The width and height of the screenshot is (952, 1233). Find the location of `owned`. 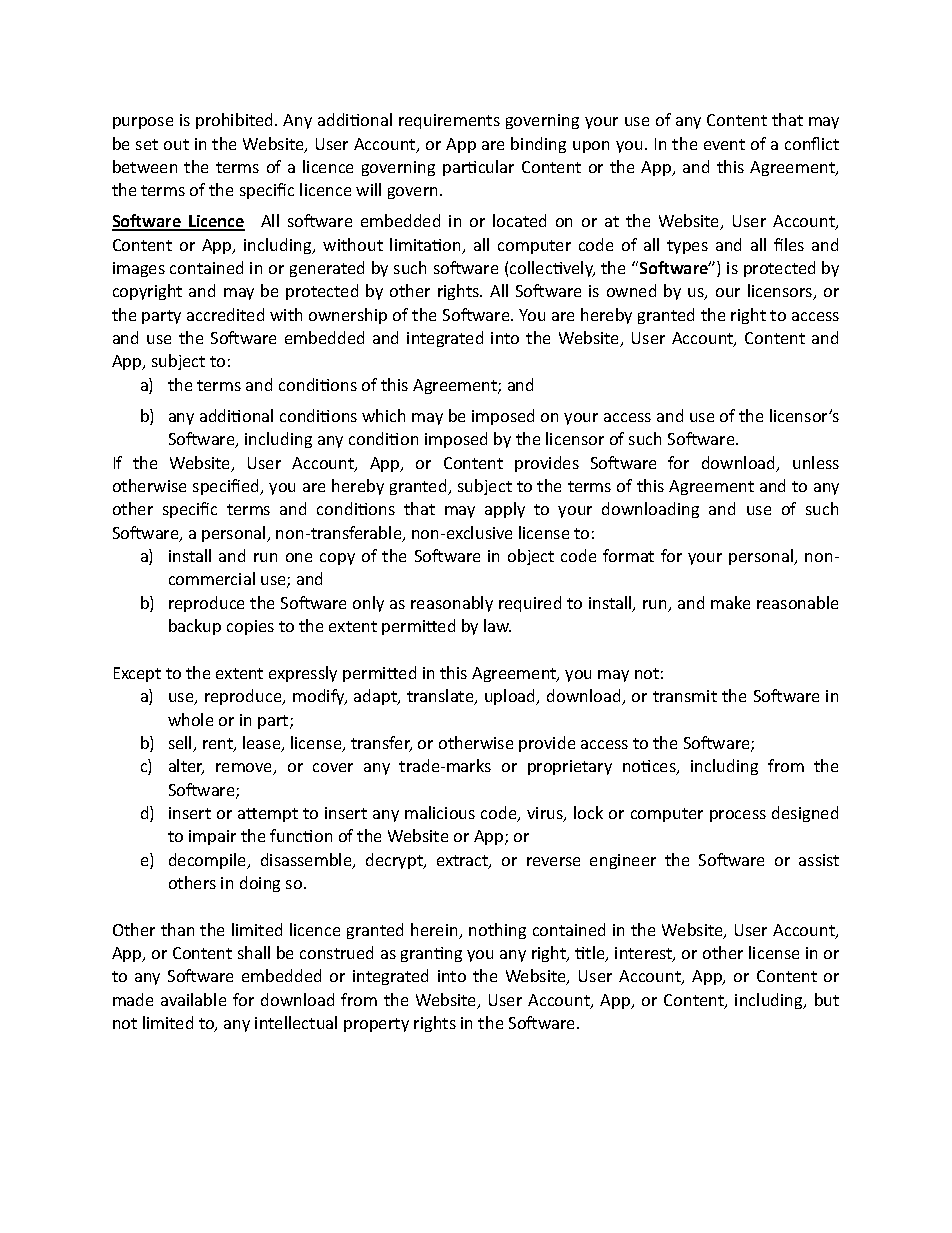

owned is located at coordinates (631, 290).
